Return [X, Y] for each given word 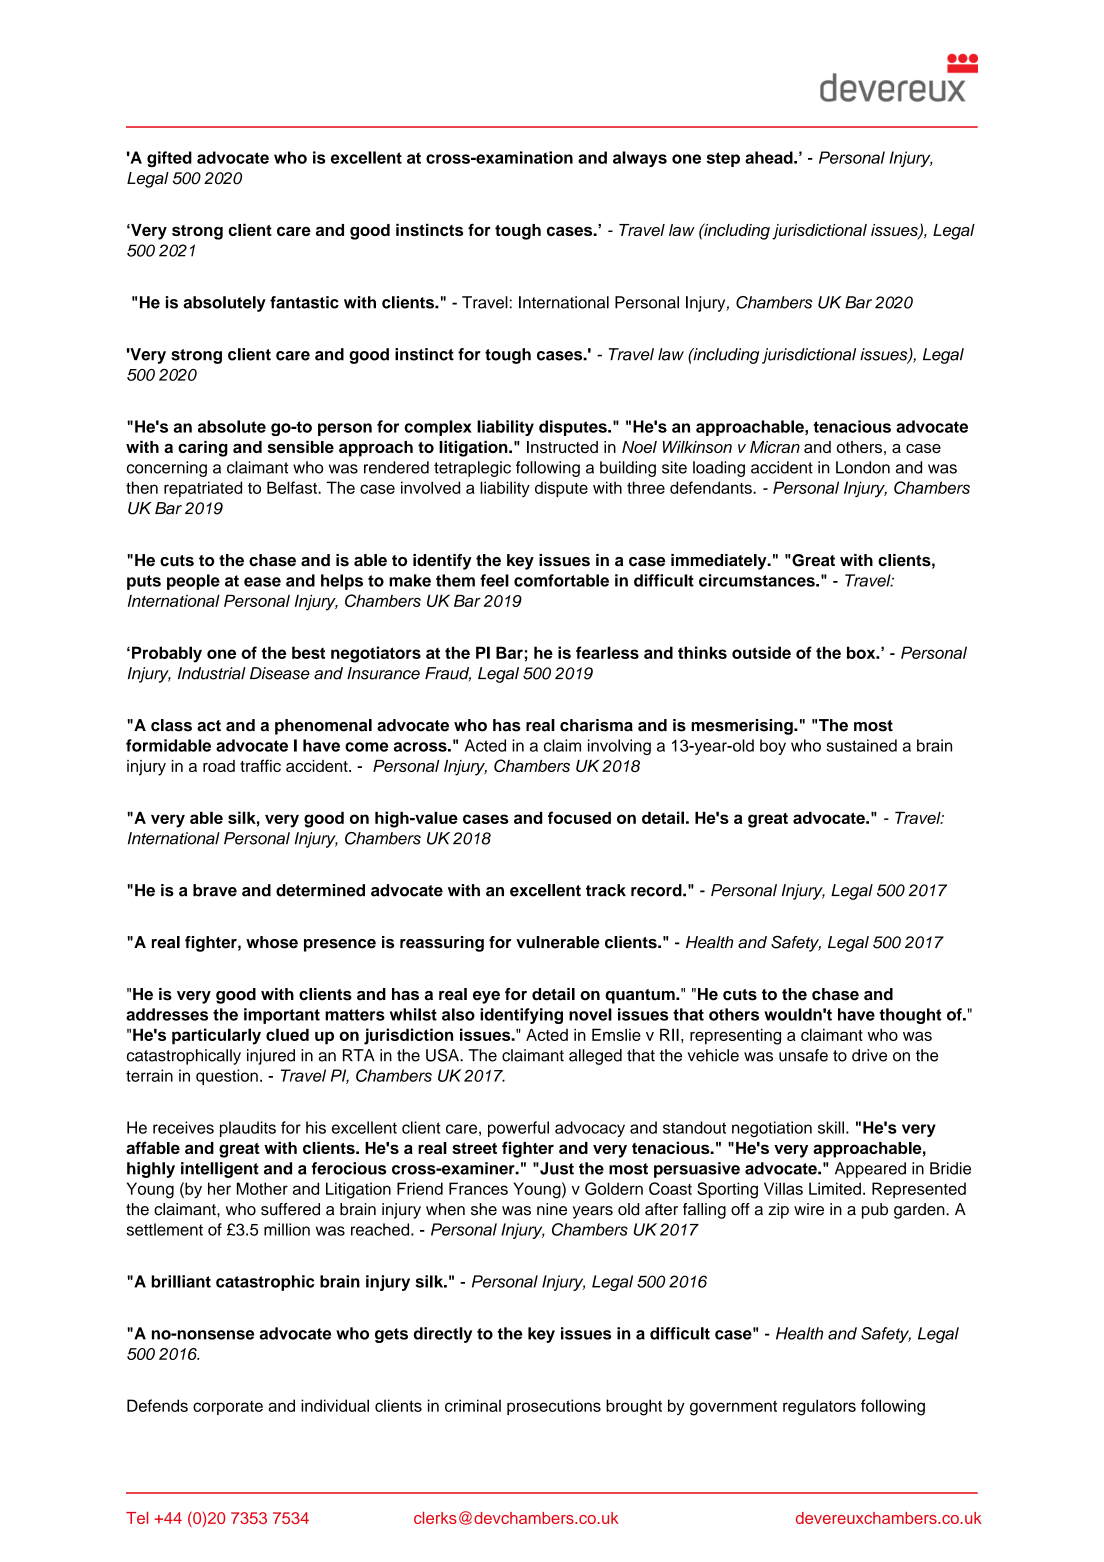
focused [579, 817]
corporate [228, 1408]
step [723, 159]
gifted [169, 159]
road [219, 766]
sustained [862, 745]
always [640, 159]
